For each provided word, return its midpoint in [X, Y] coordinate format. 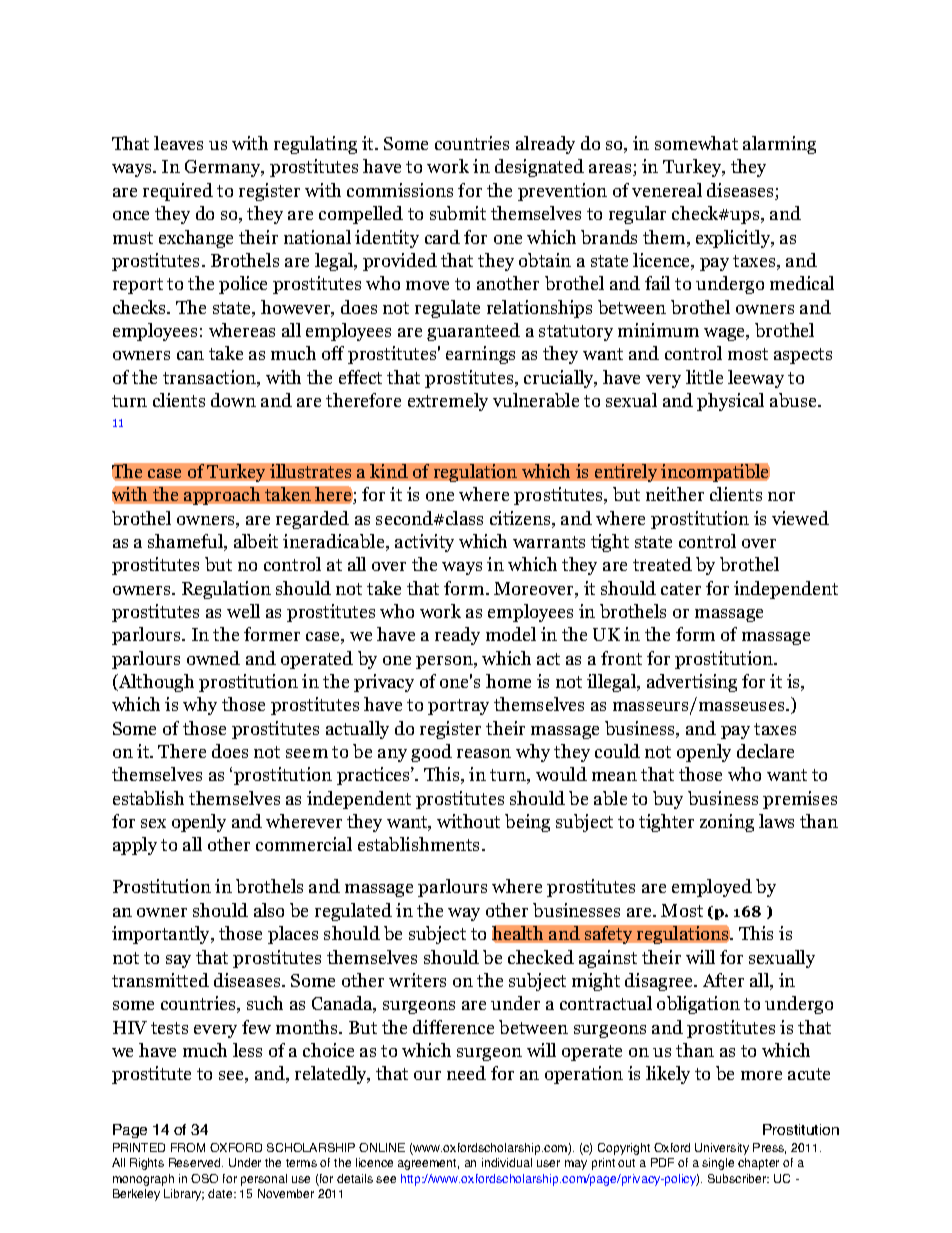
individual [507, 1162]
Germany [224, 168]
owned [213, 658]
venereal [667, 190]
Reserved [196, 1162]
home [508, 681]
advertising [692, 683]
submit [458, 213]
